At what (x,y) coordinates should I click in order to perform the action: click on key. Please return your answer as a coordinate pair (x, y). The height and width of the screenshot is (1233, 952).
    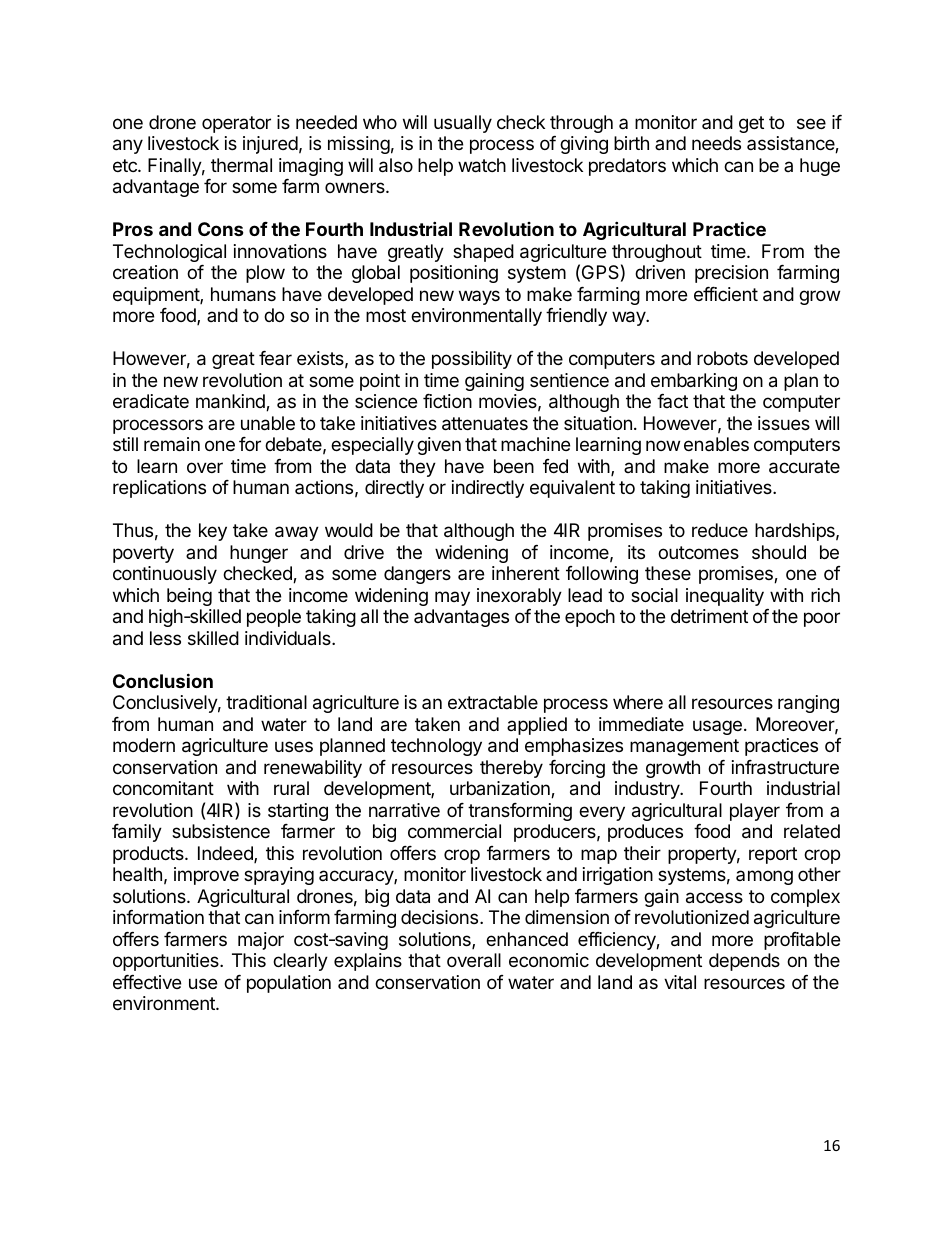
    Looking at the image, I should click on (213, 532).
